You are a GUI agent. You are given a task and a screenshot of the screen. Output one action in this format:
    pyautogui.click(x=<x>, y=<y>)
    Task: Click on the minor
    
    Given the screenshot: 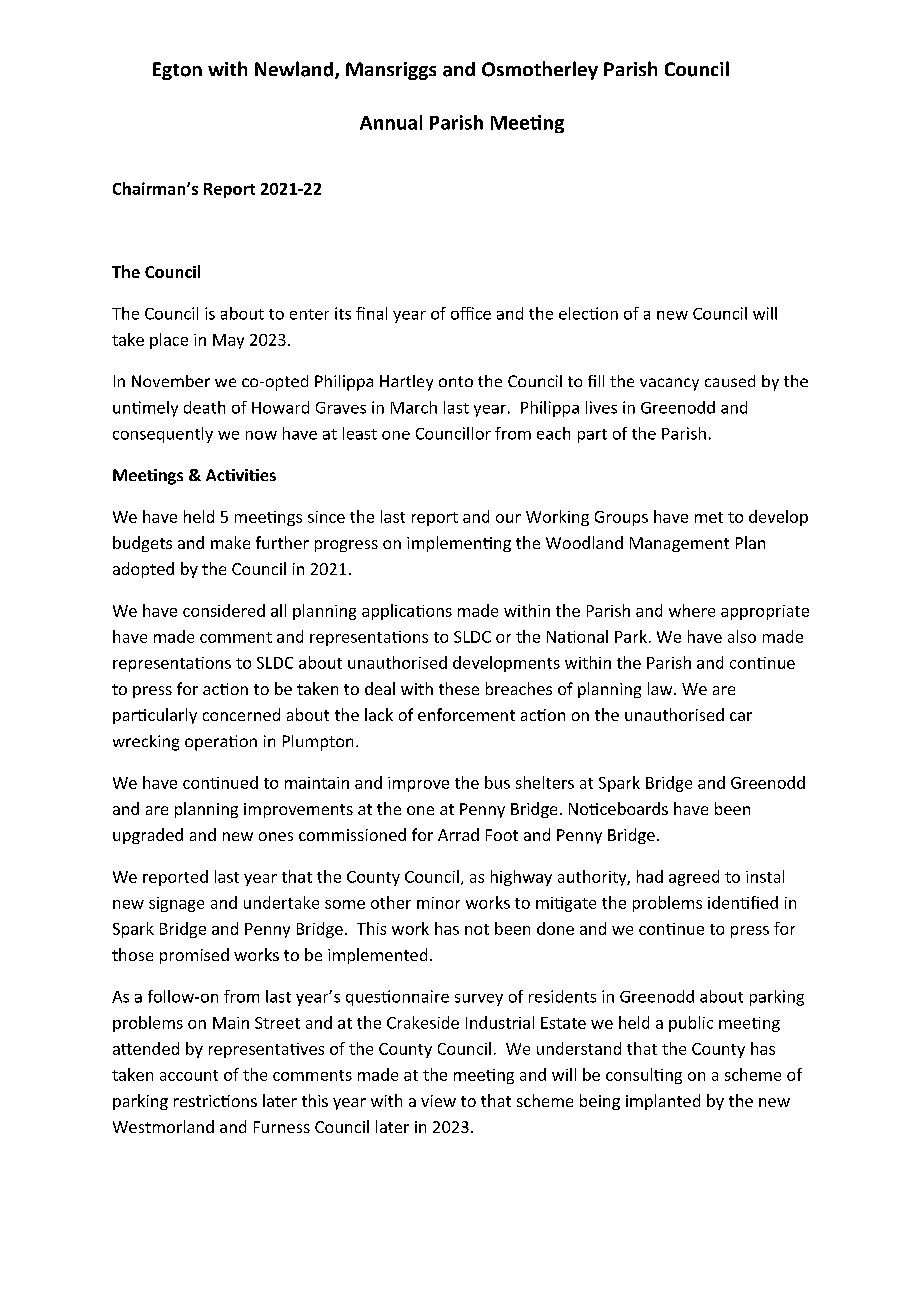 What is the action you would take?
    pyautogui.click(x=438, y=903)
